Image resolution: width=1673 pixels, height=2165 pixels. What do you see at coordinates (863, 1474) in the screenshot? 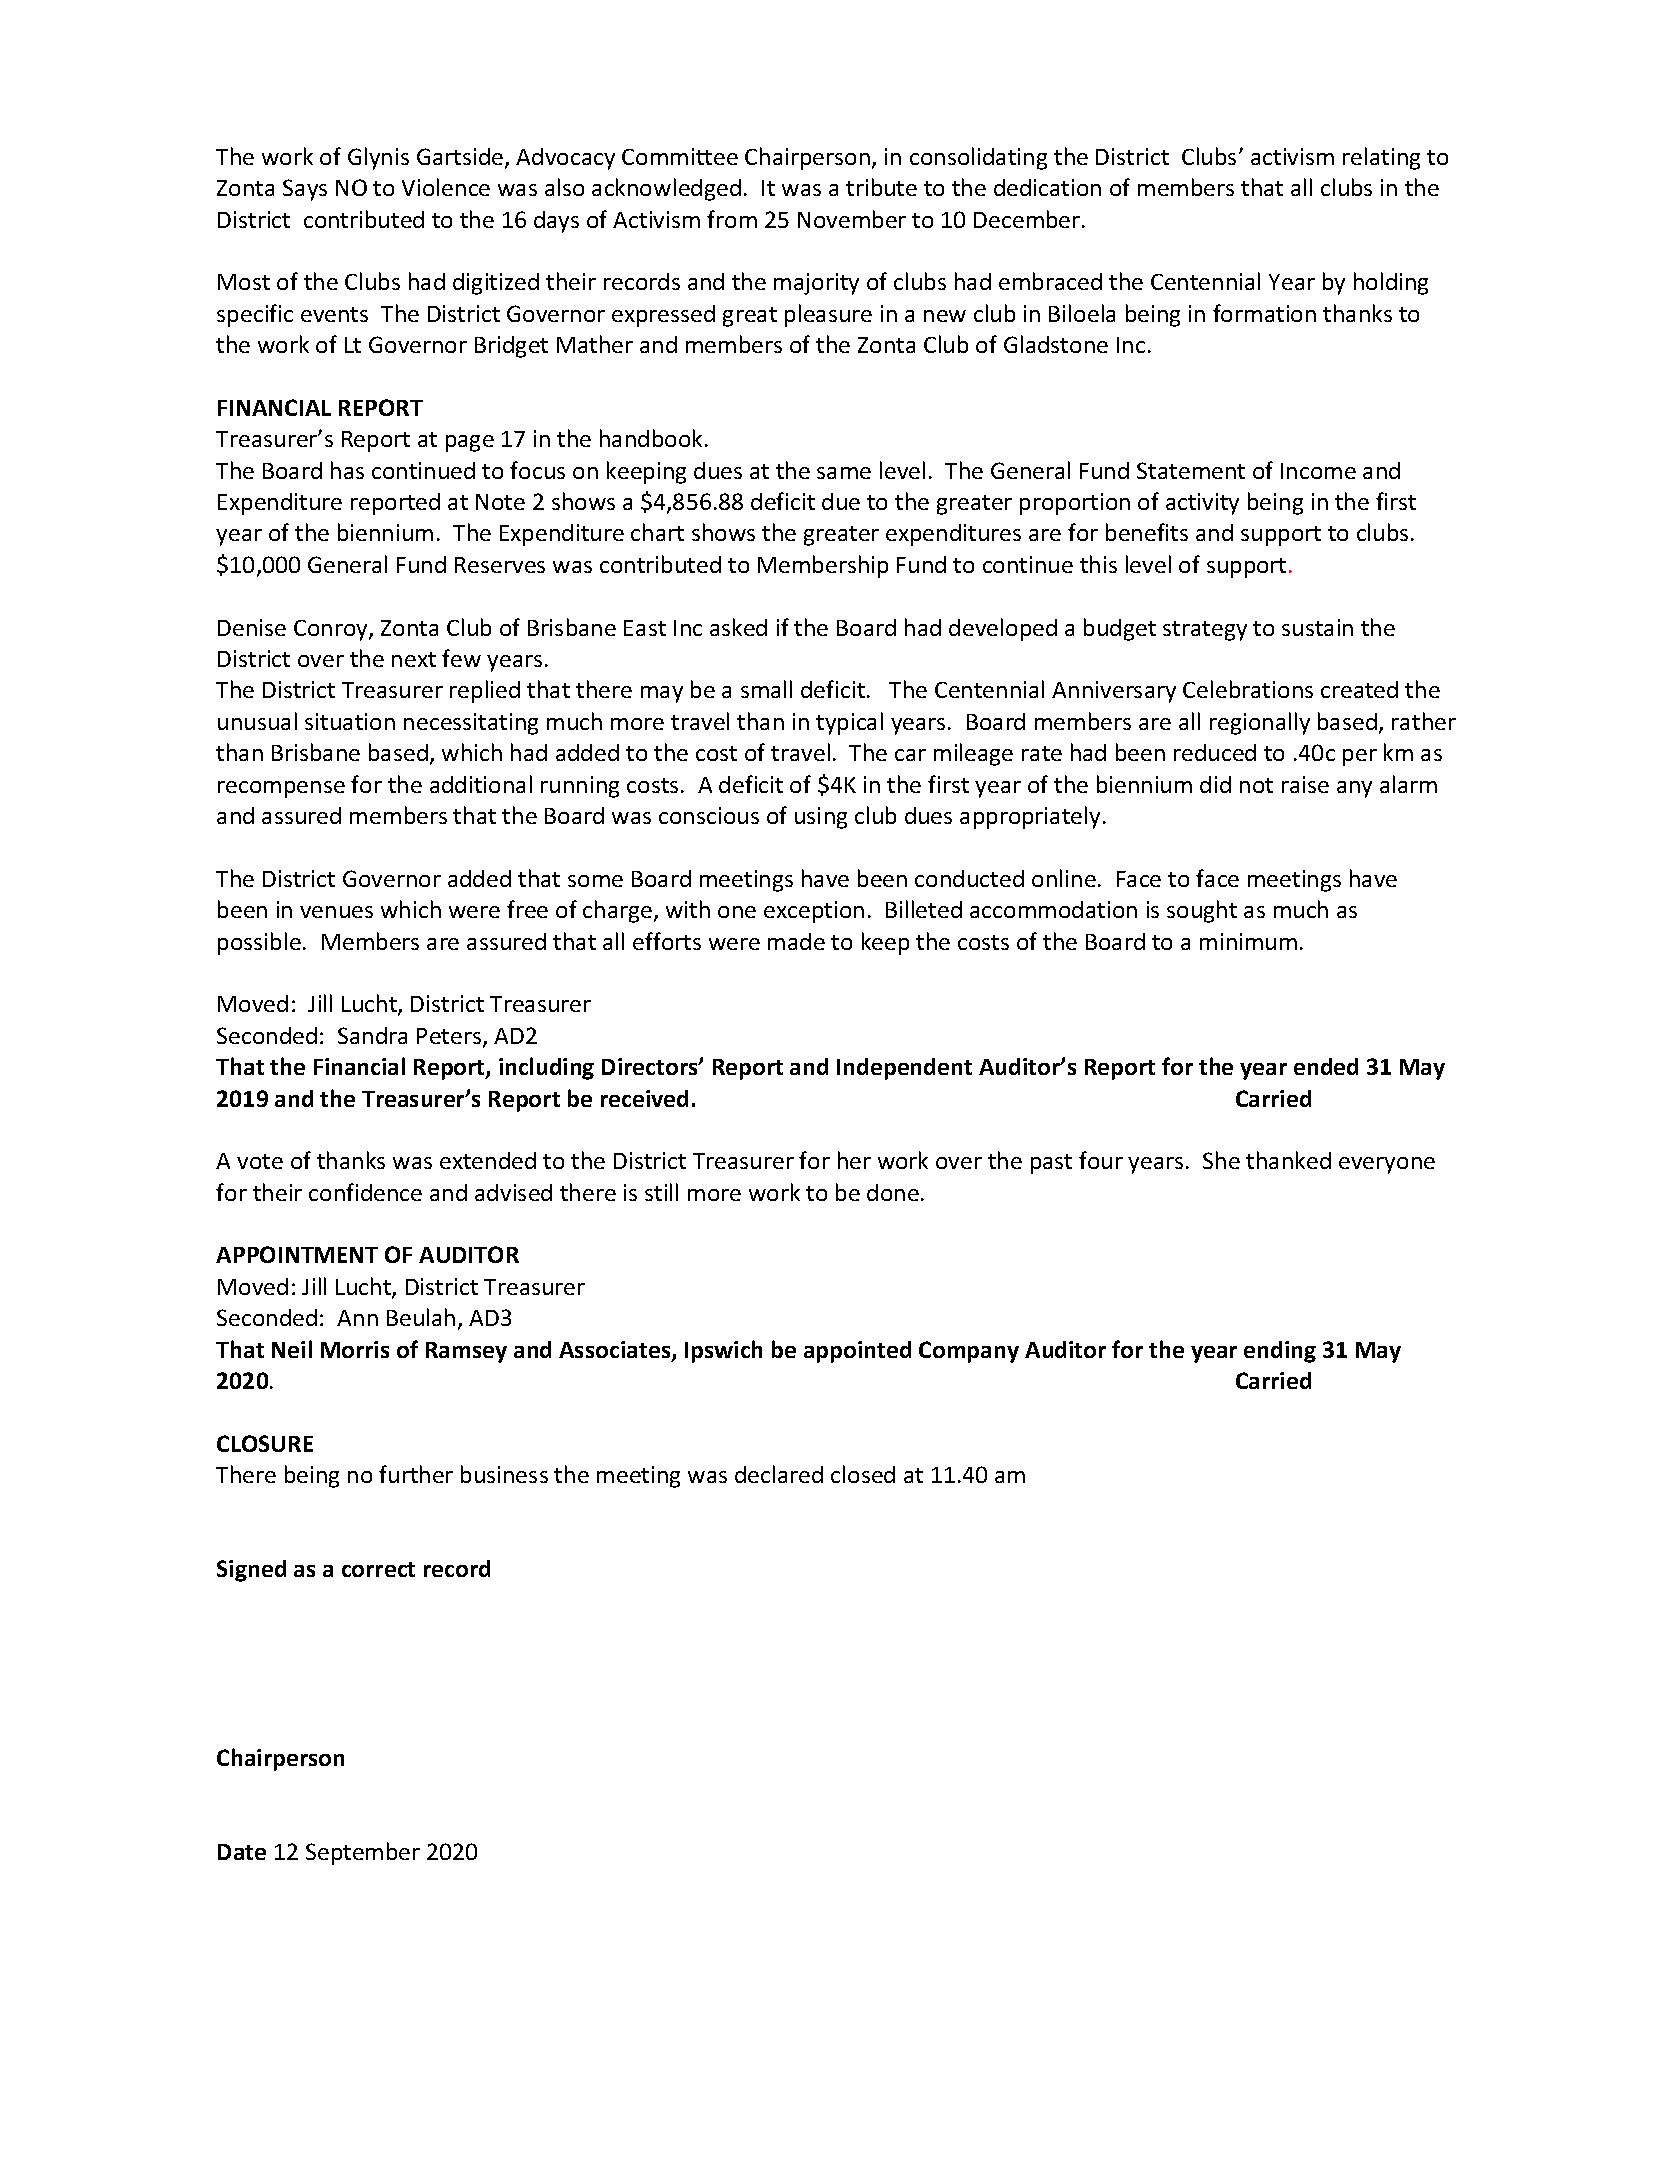
I see `closed` at bounding box center [863, 1474].
